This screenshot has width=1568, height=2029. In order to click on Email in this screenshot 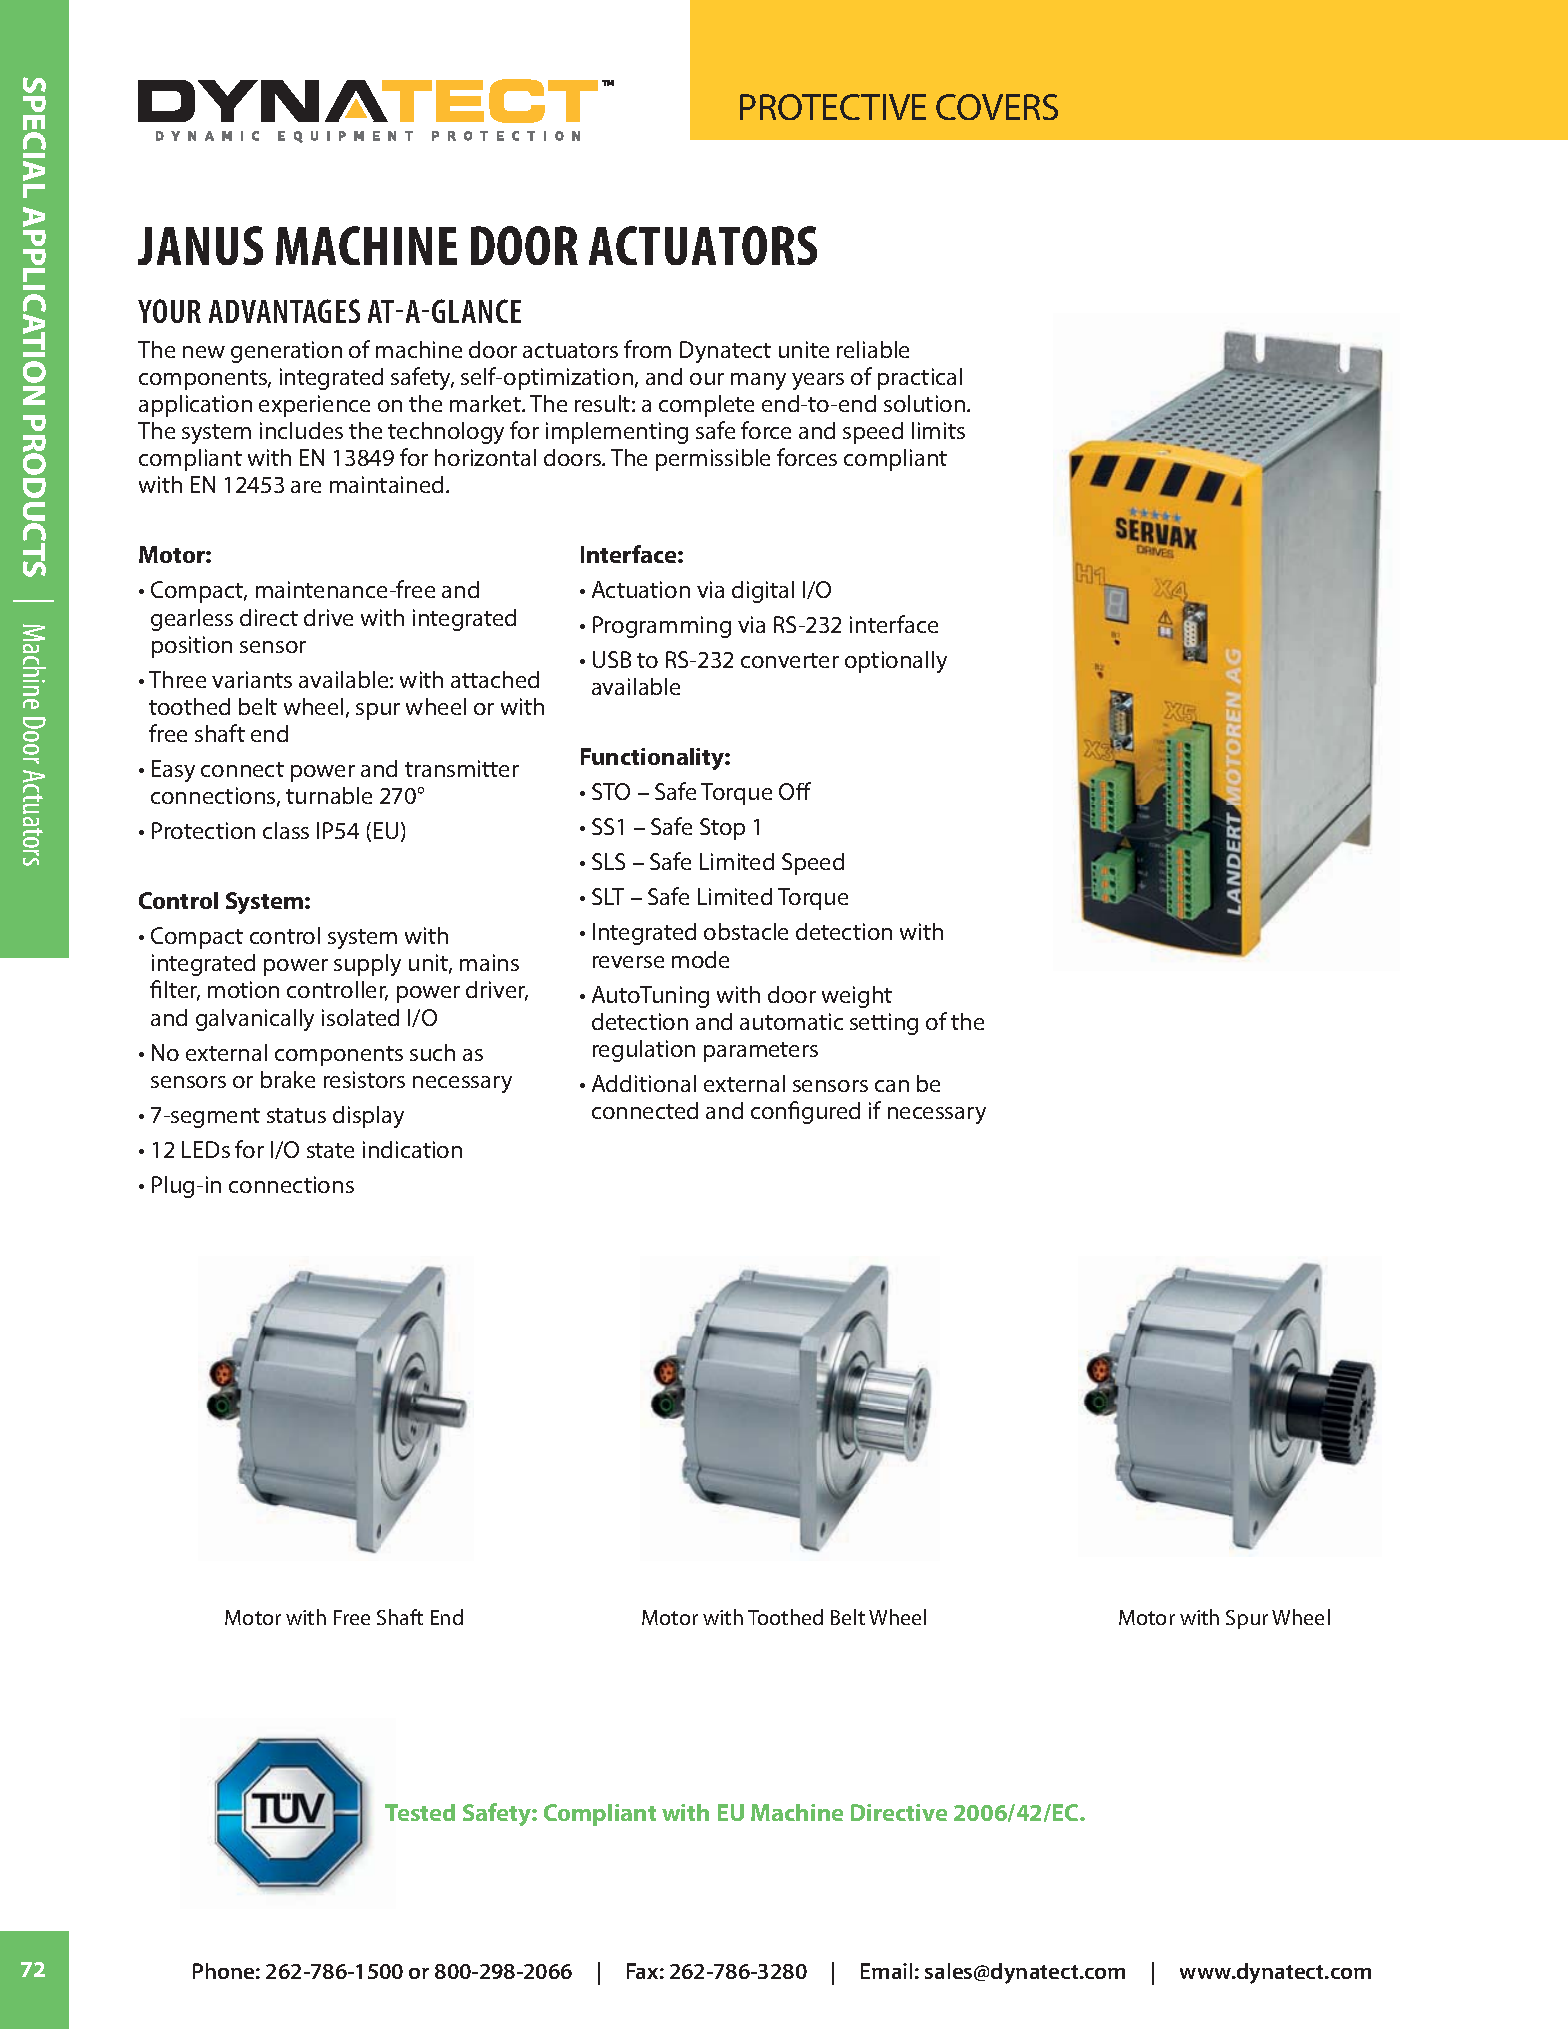, I will do `click(886, 1971)`.
